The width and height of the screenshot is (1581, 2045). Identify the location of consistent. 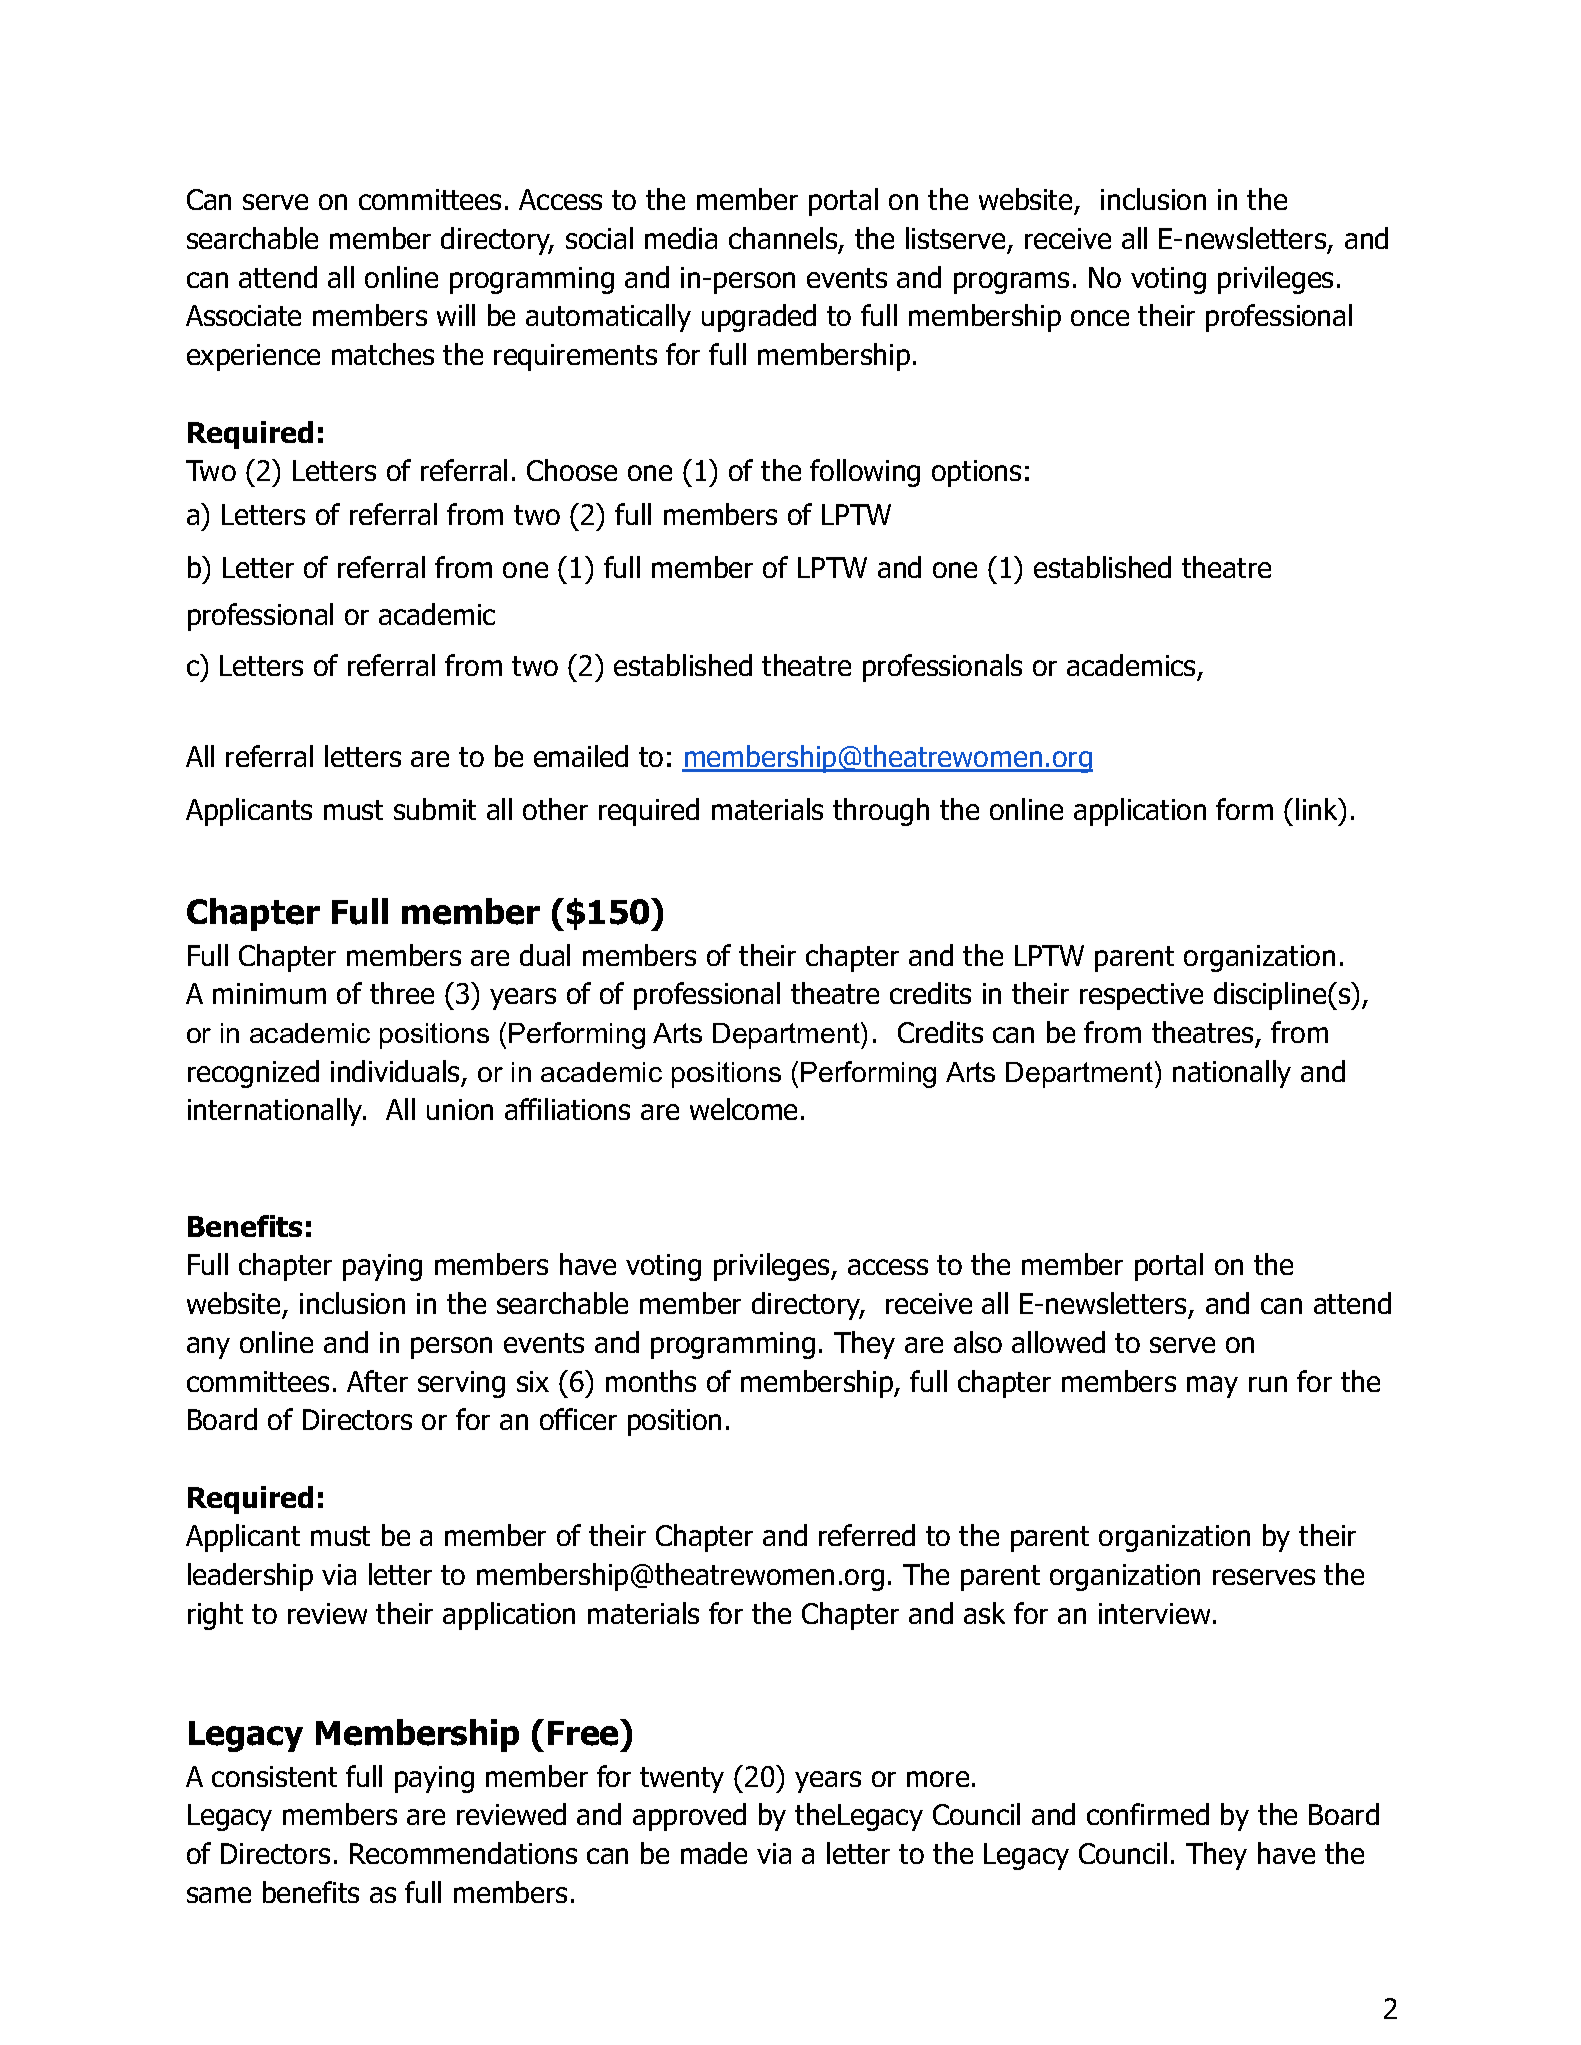
(274, 1776).
